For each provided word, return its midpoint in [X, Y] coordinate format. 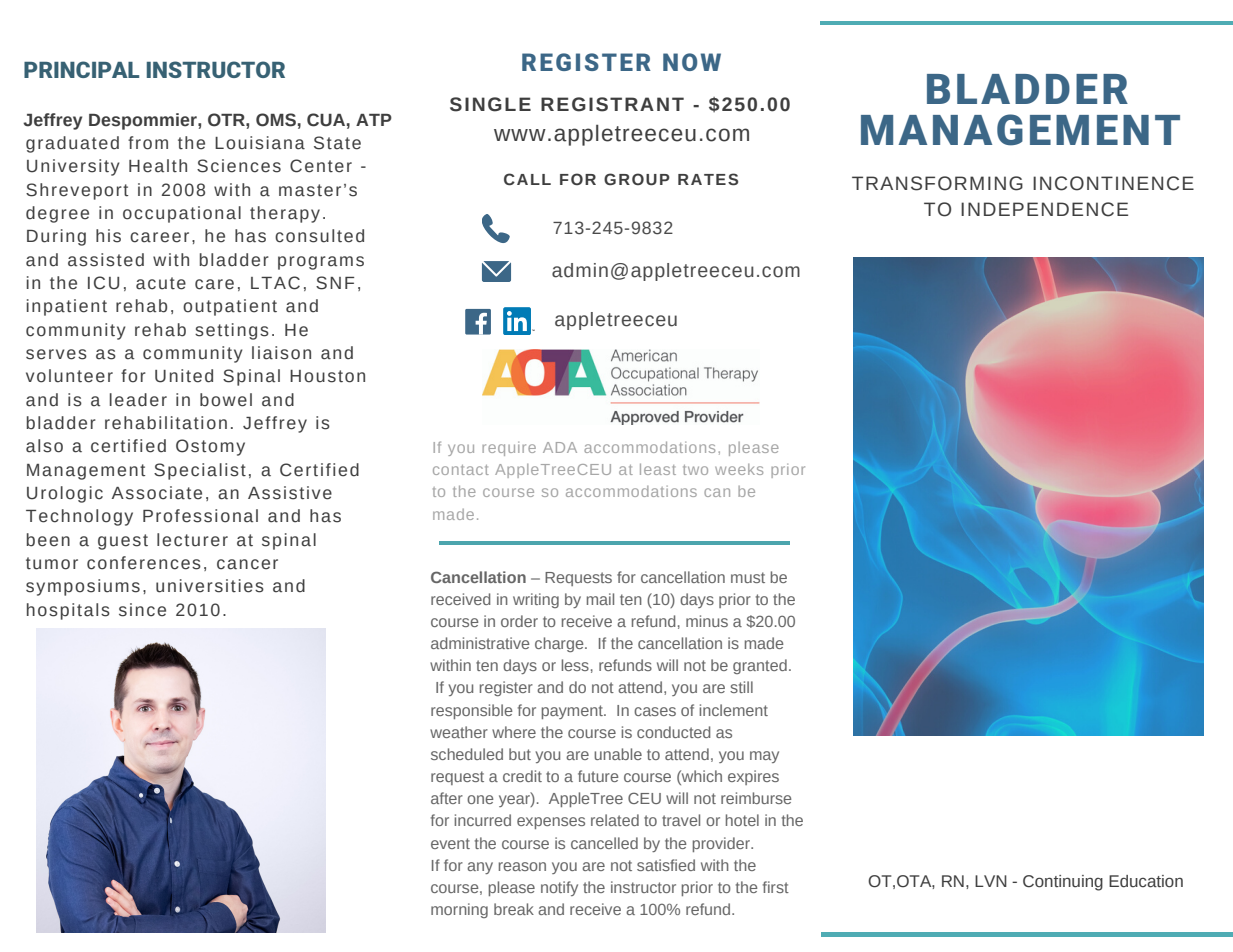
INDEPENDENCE [1044, 209]
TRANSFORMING [937, 183]
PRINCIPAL [81, 69]
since [142, 610]
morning [459, 910]
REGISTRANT [612, 104]
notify [559, 888]
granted [760, 666]
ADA [560, 447]
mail [600, 599]
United [184, 376]
